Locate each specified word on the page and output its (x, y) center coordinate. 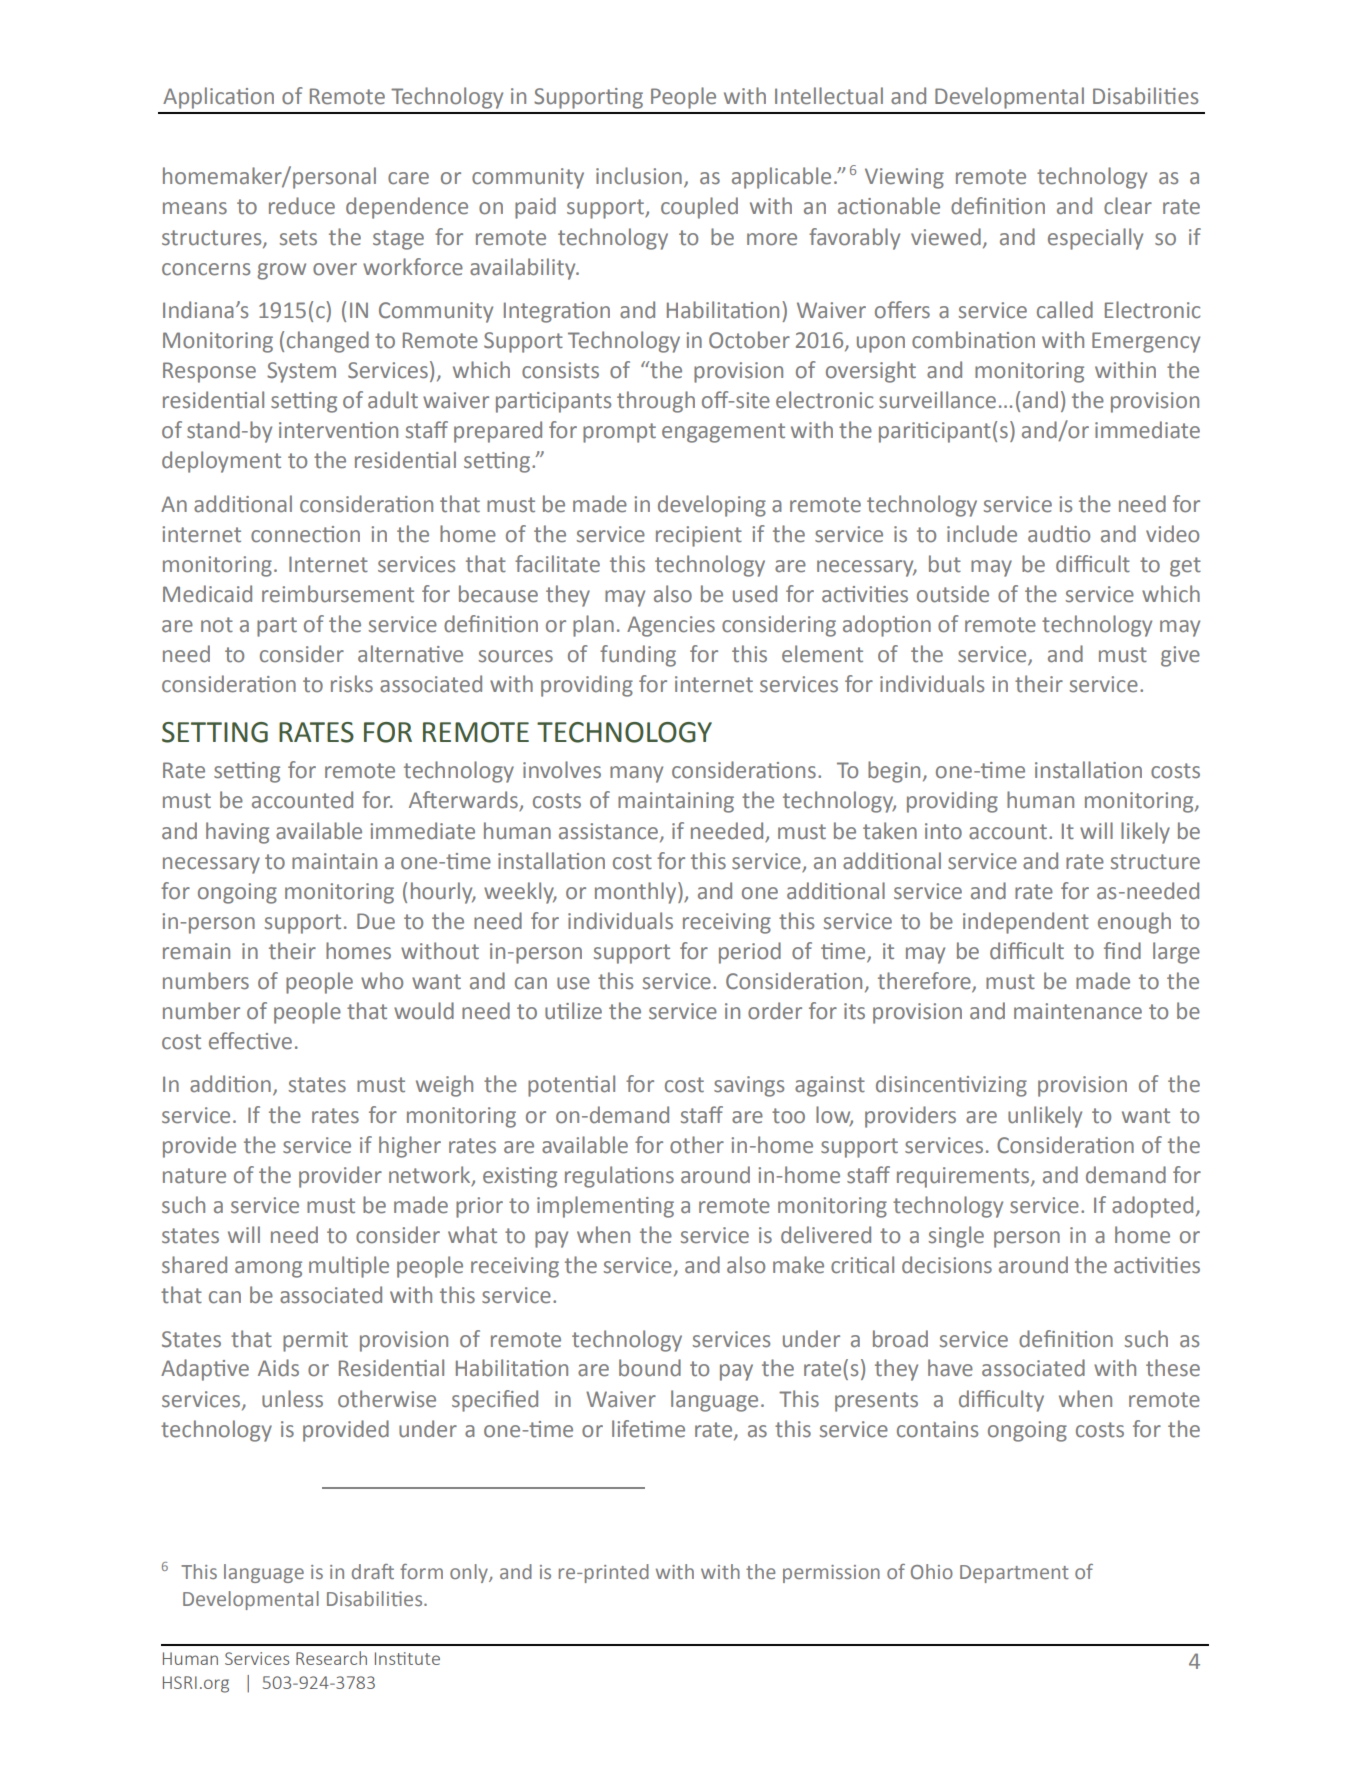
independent (1026, 923)
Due (376, 921)
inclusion (639, 176)
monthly (637, 893)
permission (831, 1574)
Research (331, 1658)
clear (1128, 206)
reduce (302, 206)
